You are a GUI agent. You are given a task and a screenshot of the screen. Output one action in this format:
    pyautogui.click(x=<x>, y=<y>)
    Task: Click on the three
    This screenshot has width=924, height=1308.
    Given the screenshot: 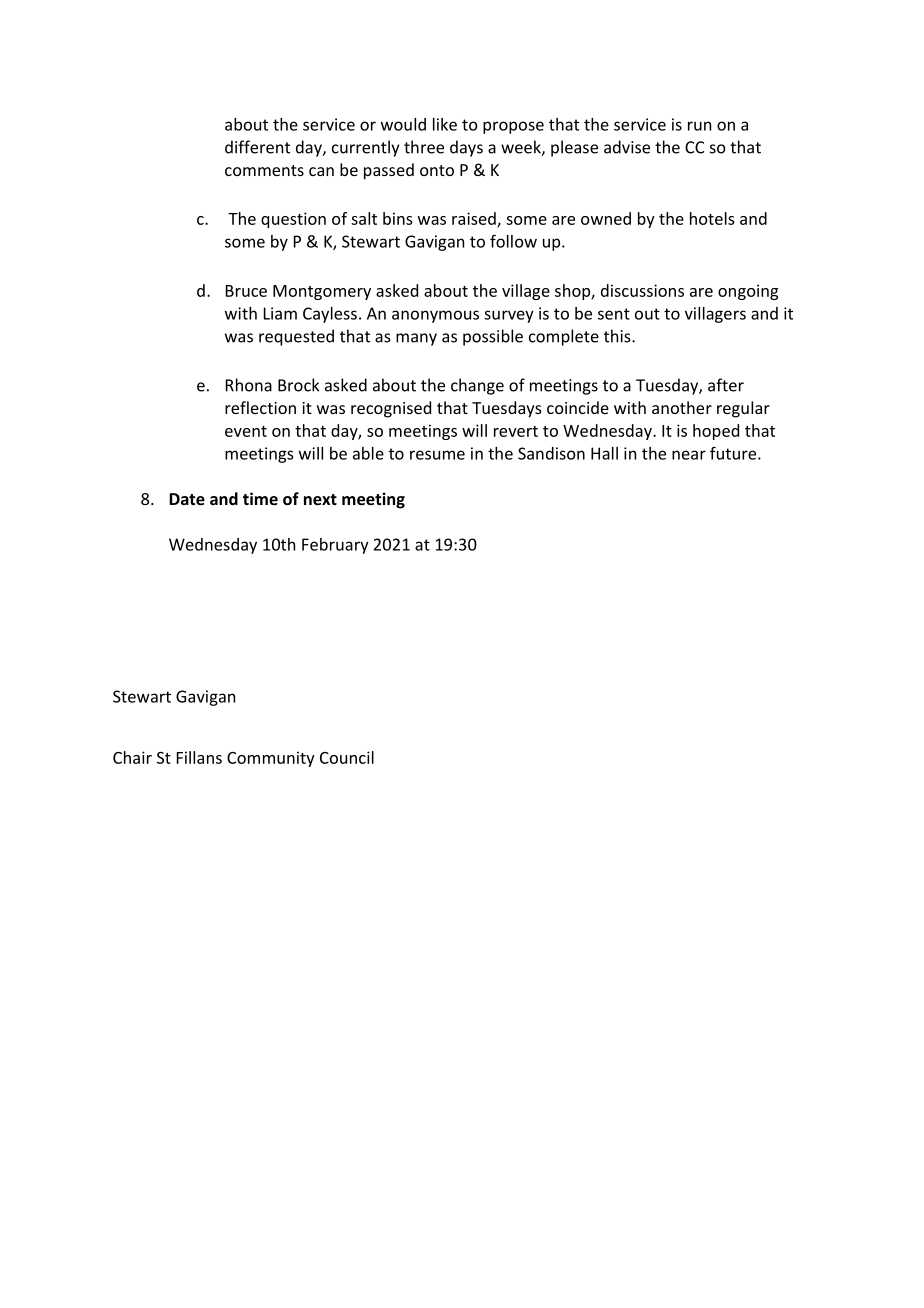 What is the action you would take?
    pyautogui.click(x=424, y=147)
